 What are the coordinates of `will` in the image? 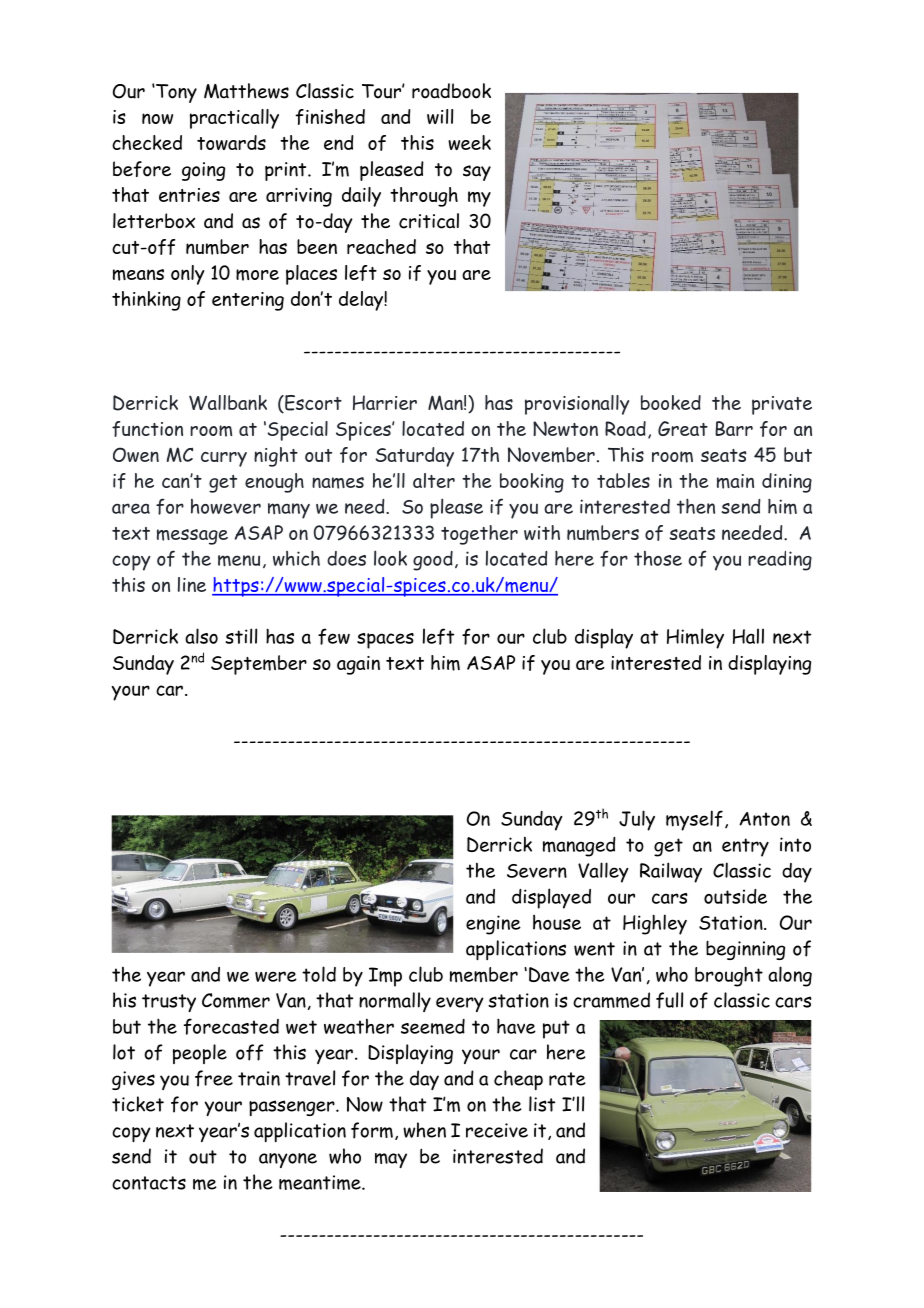 It's located at (440, 116).
